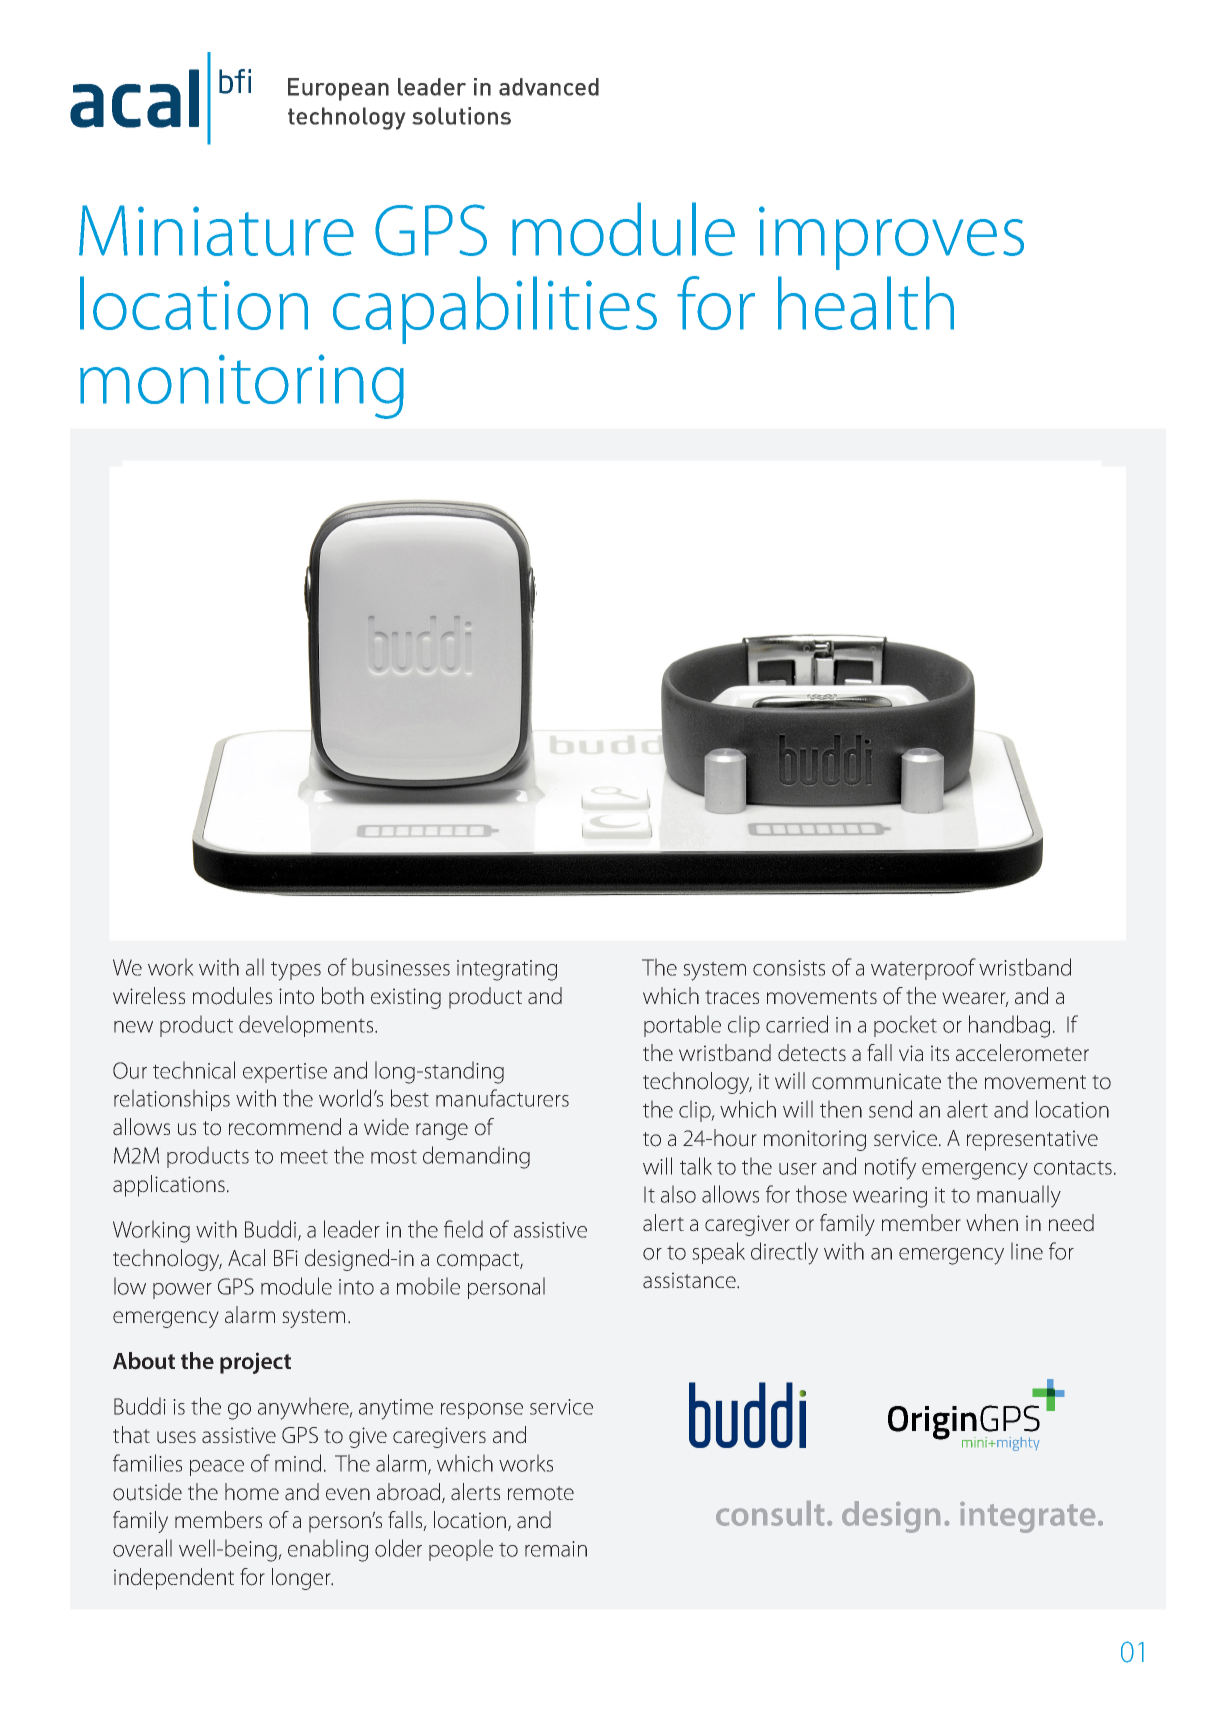  I want to click on also, so click(678, 1194).
